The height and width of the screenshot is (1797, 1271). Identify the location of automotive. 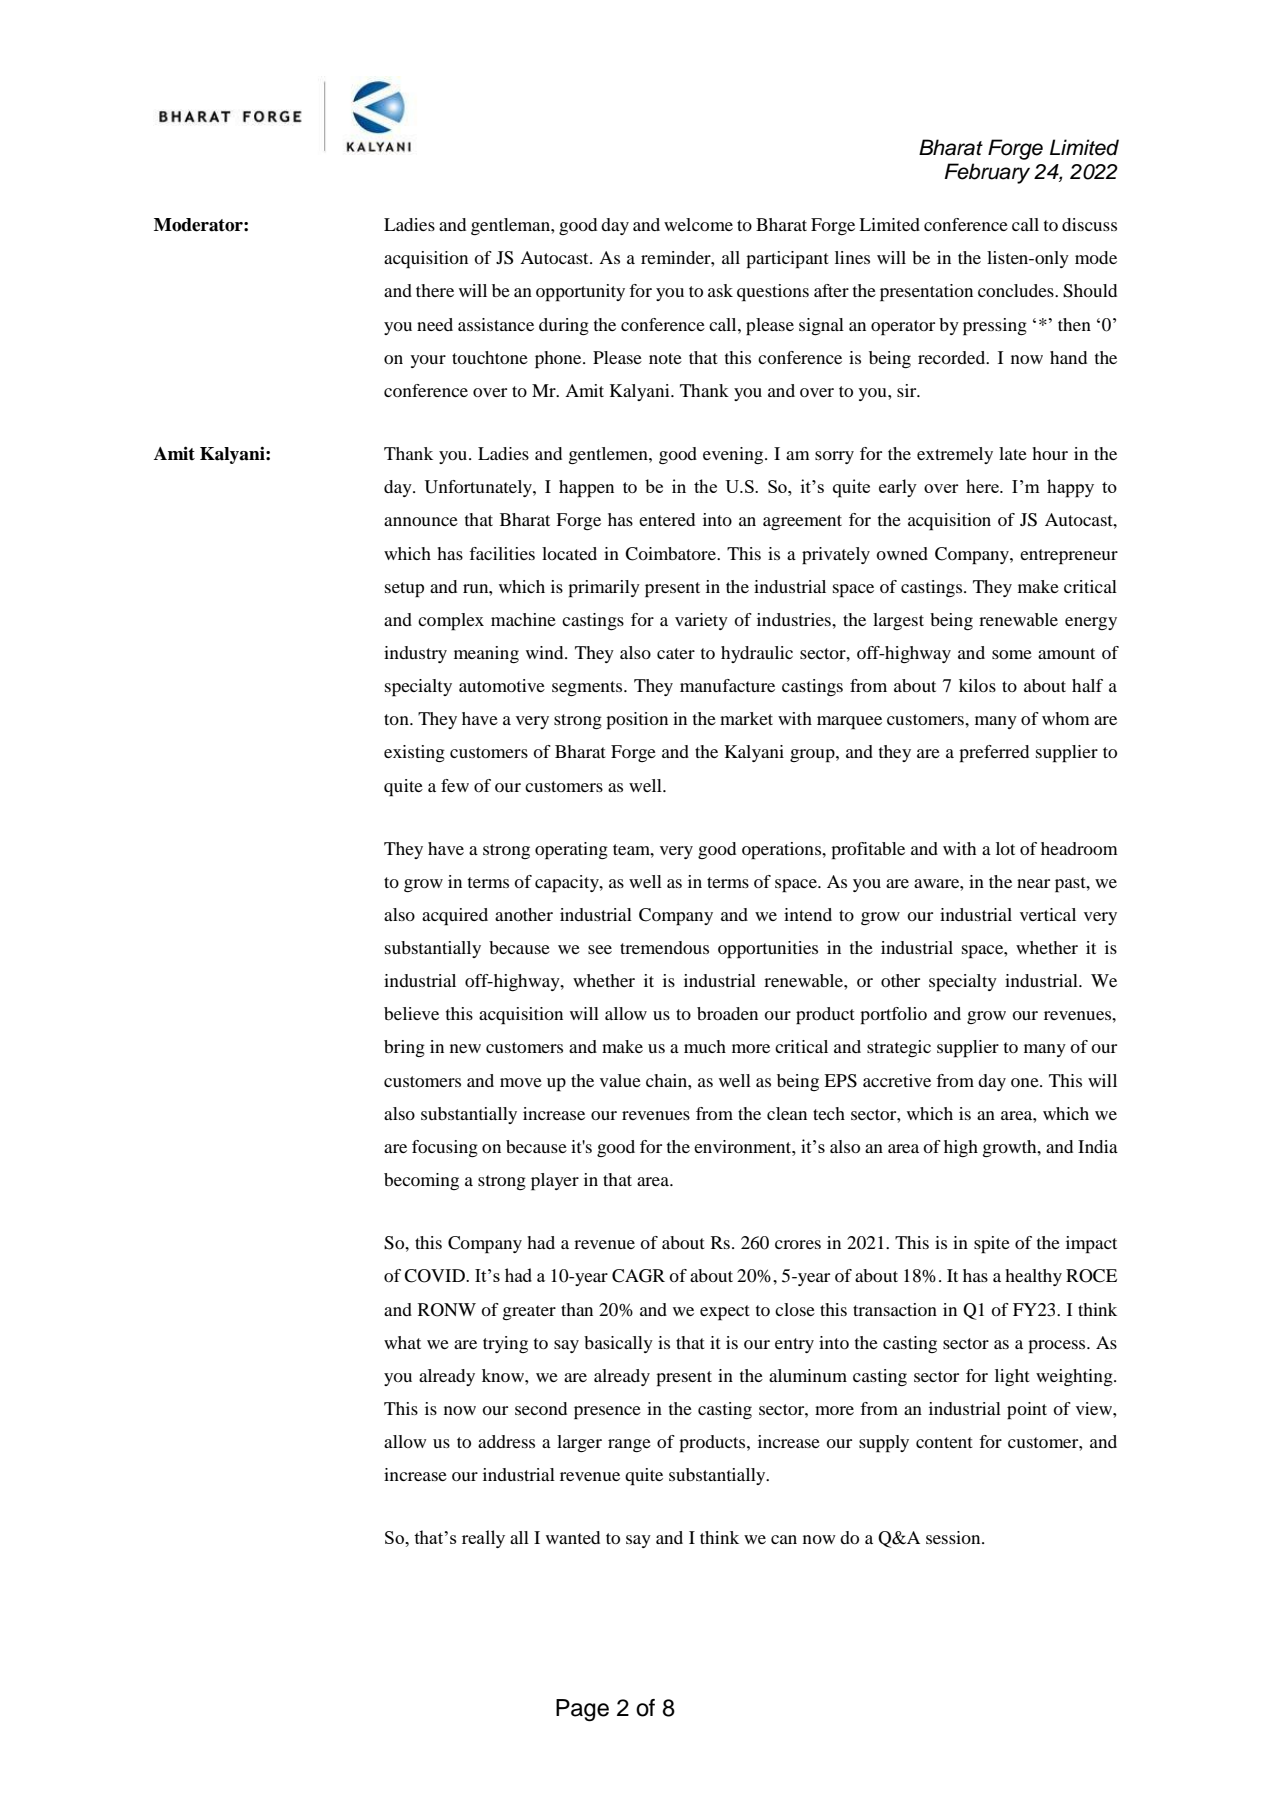
(502, 685).
